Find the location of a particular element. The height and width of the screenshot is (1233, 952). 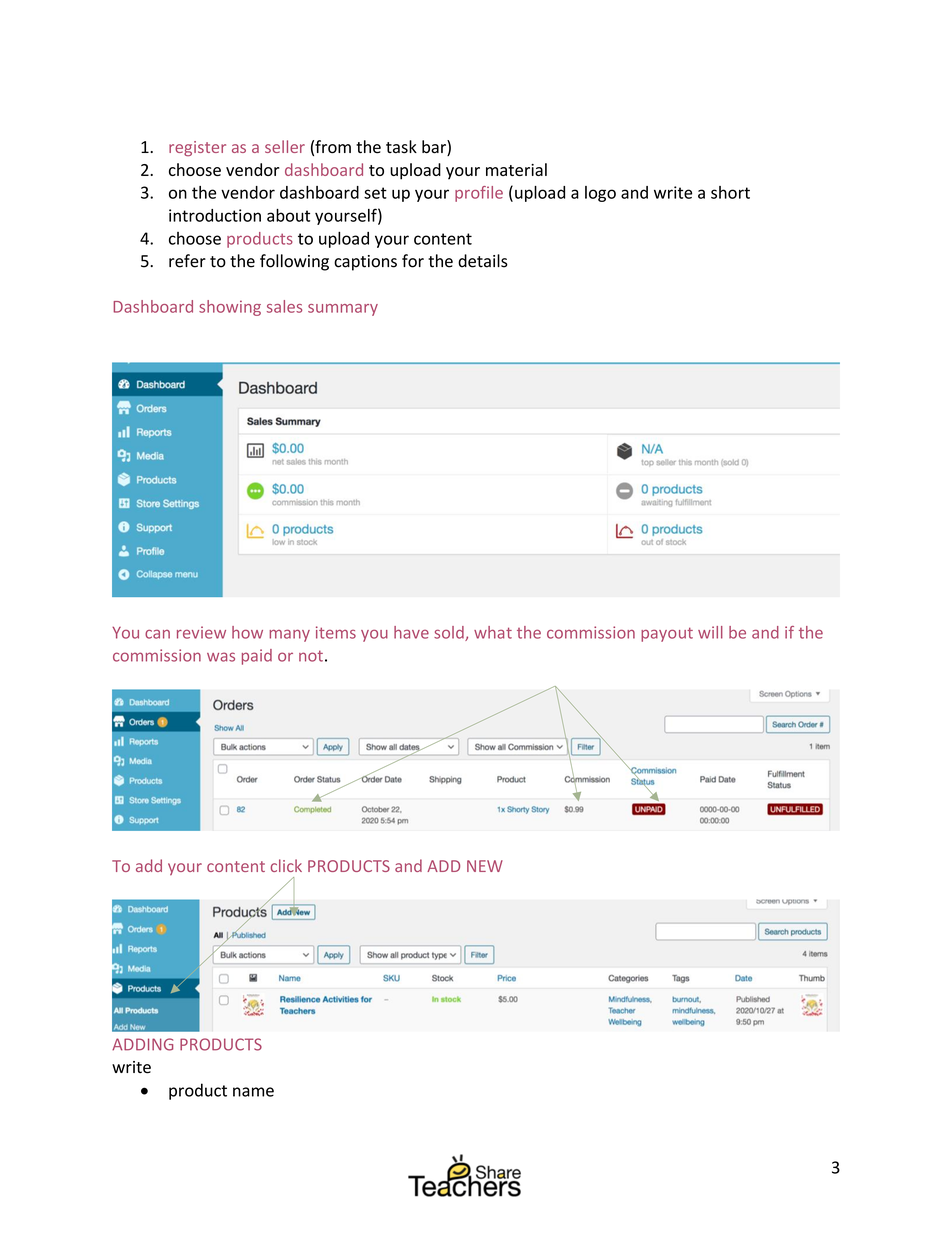

logo is located at coordinates (600, 194).
